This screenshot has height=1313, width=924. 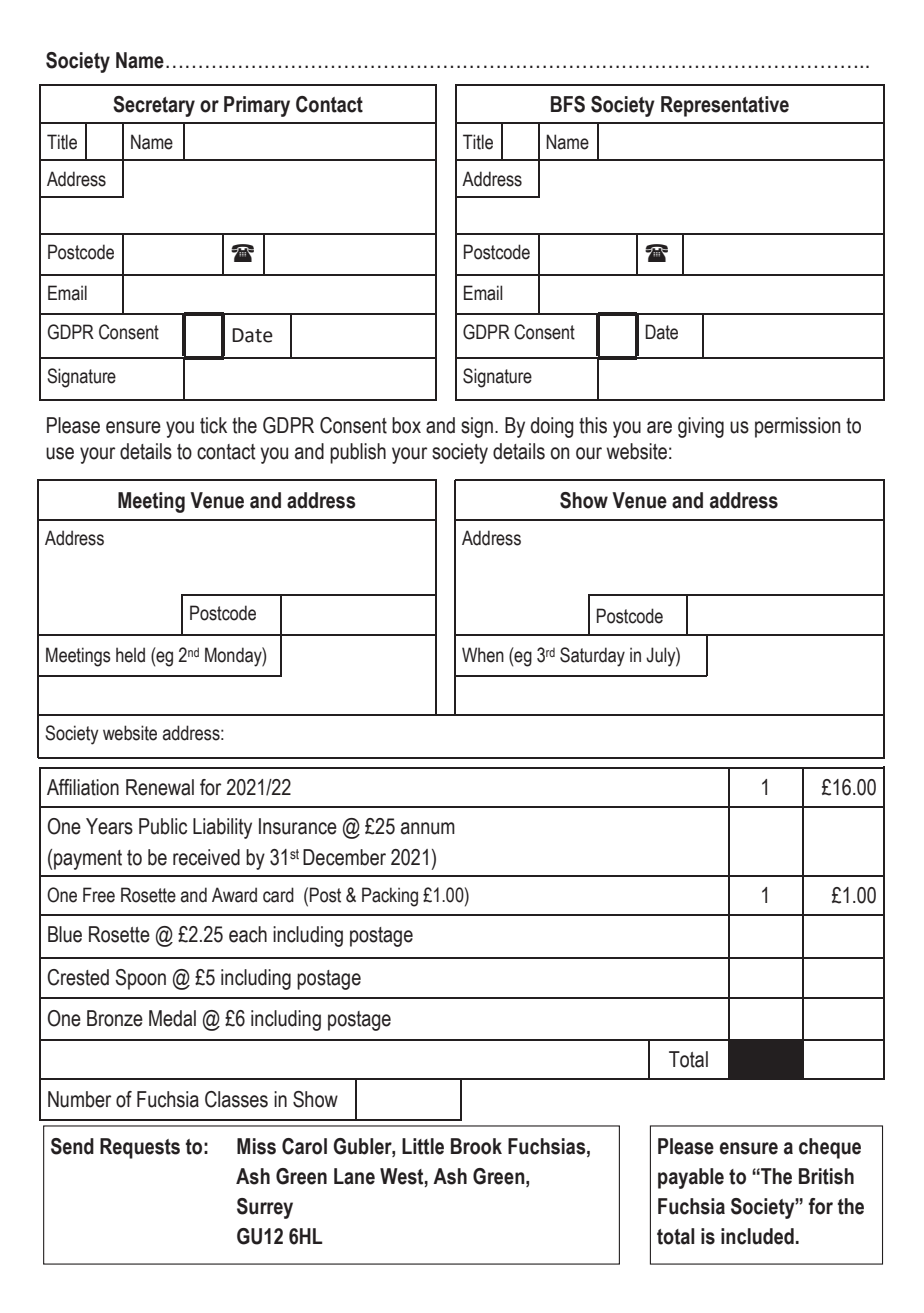 What do you see at coordinates (725, 106) in the screenshot?
I see `Representative` at bounding box center [725, 106].
